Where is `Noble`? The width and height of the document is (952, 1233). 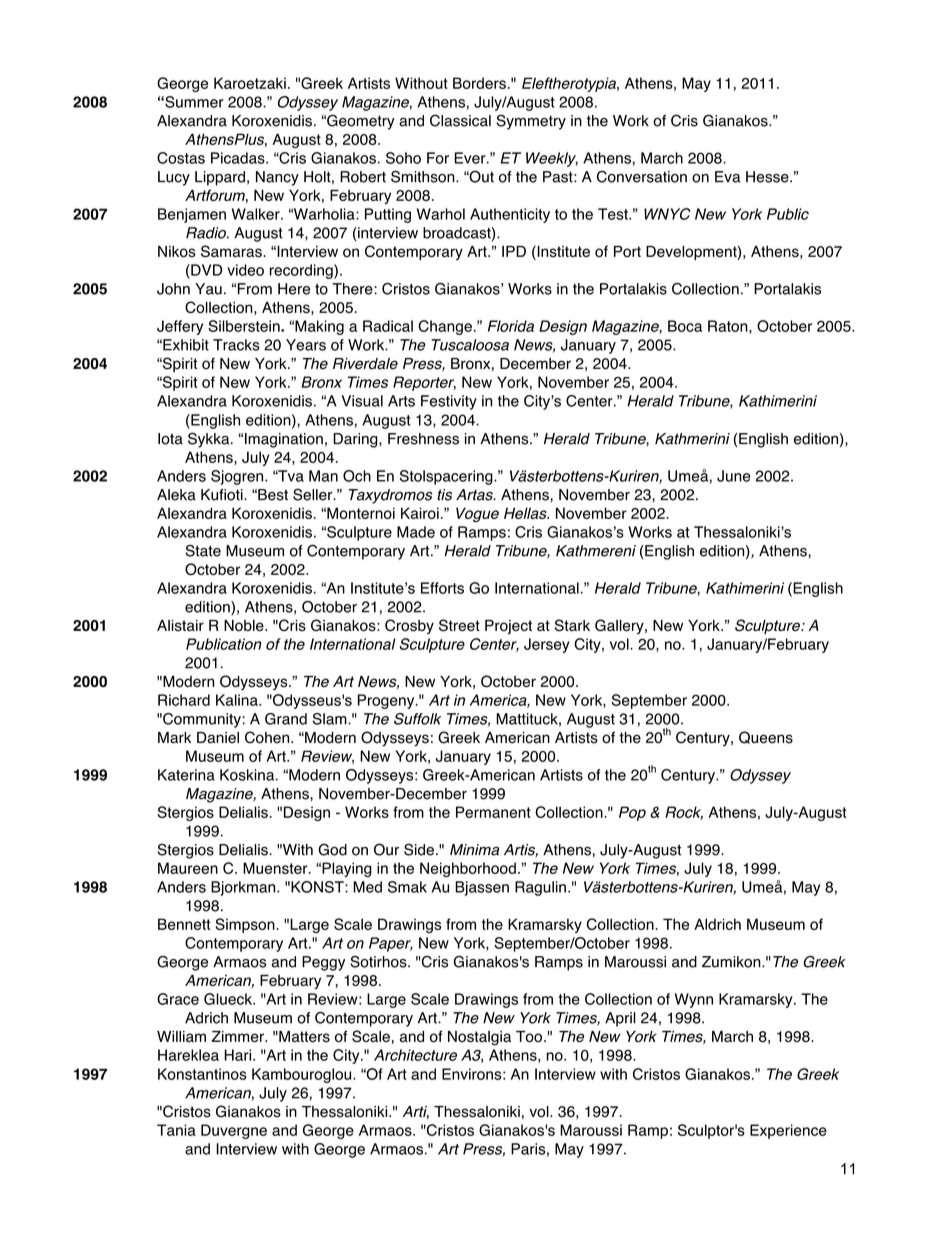 Noble is located at coordinates (245, 626).
